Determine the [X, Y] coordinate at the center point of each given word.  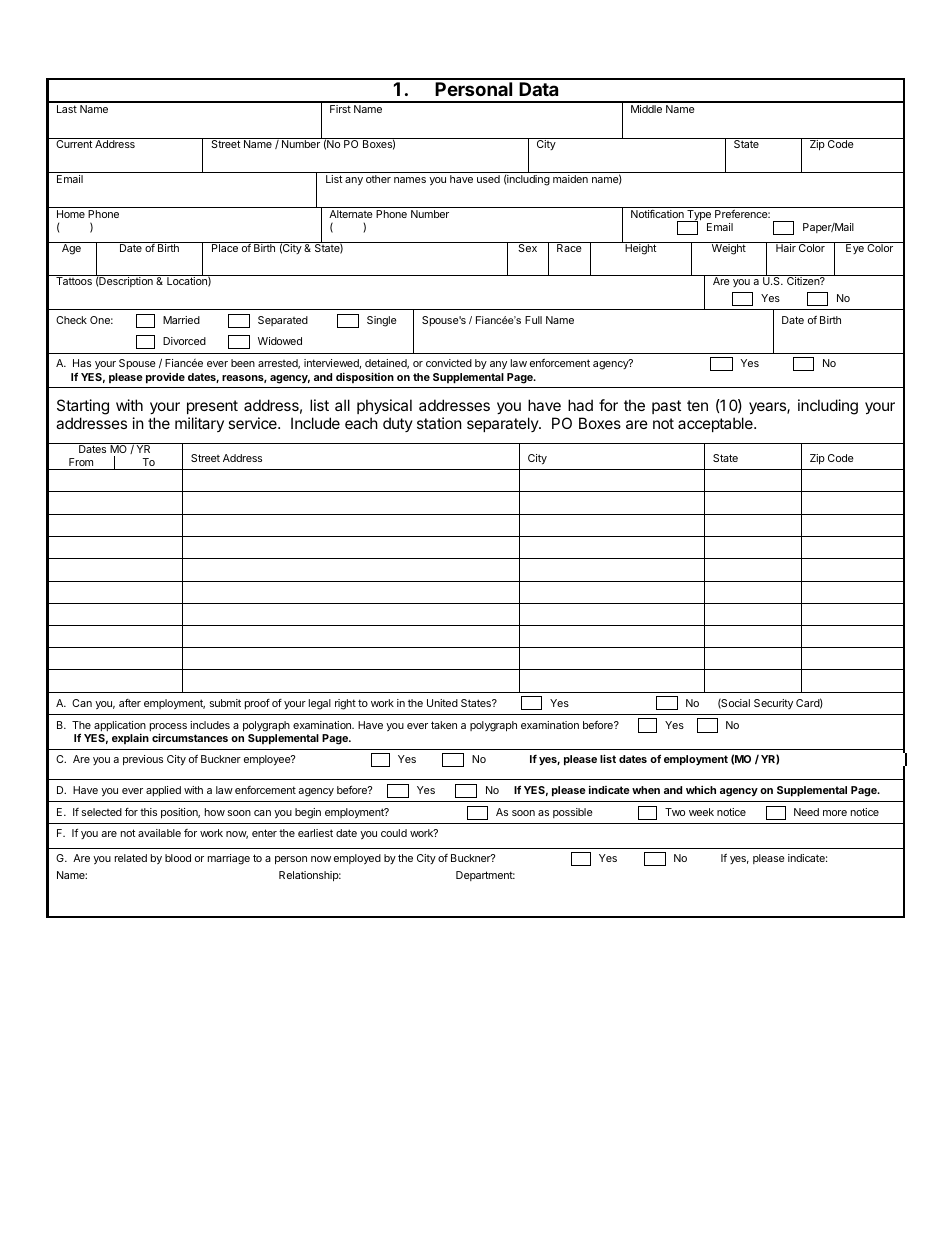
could [394, 833]
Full [533, 320]
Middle [646, 109]
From [81, 462]
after [130, 703]
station [439, 423]
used [488, 179]
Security [773, 704]
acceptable [716, 424]
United [442, 703]
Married [181, 320]
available [159, 833]
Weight [729, 249]
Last [67, 109]
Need [806, 812]
